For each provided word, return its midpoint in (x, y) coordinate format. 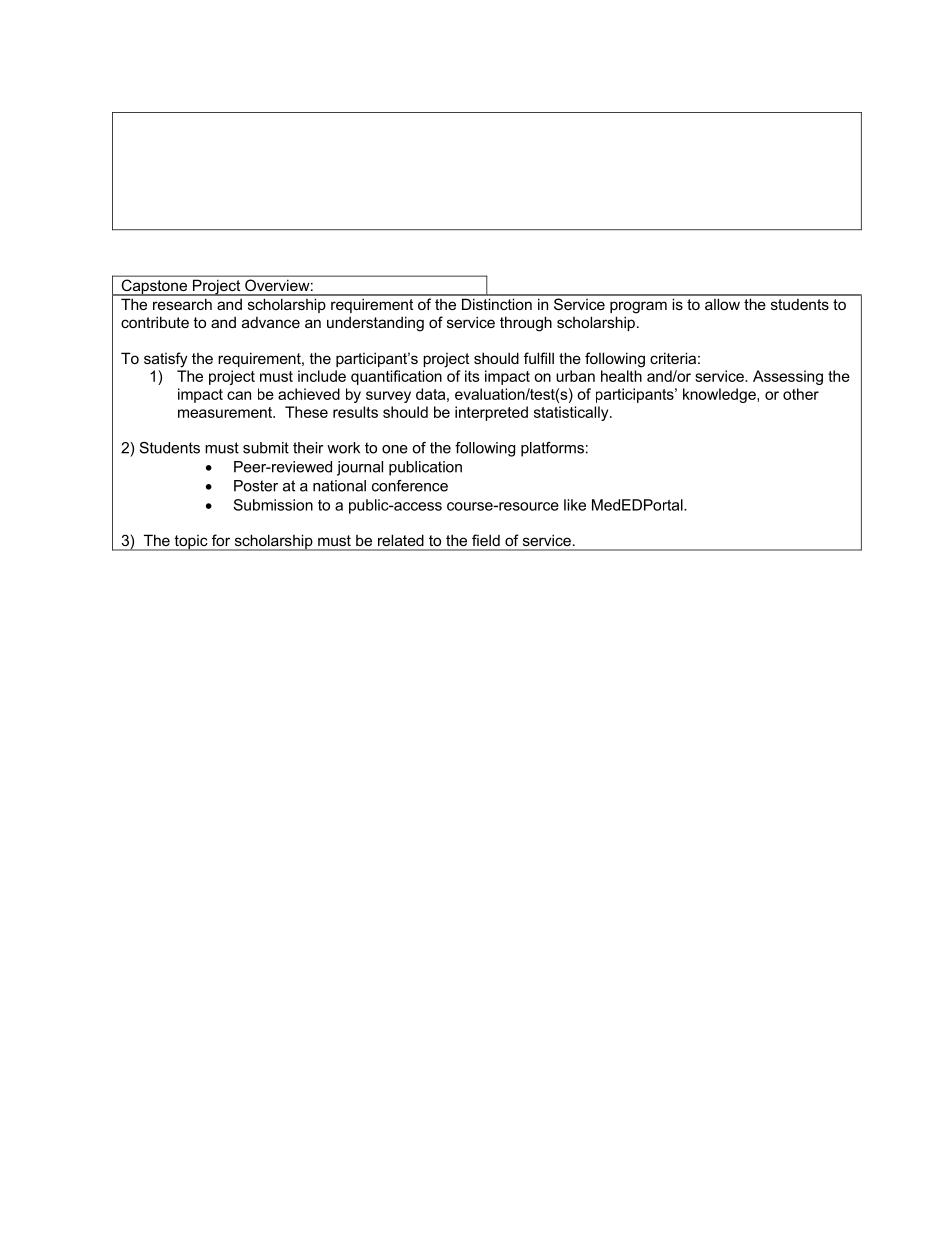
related (400, 540)
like (575, 505)
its (472, 376)
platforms (552, 449)
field (486, 540)
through (526, 324)
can (239, 395)
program (638, 307)
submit (266, 448)
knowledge (720, 395)
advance (271, 322)
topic (191, 543)
